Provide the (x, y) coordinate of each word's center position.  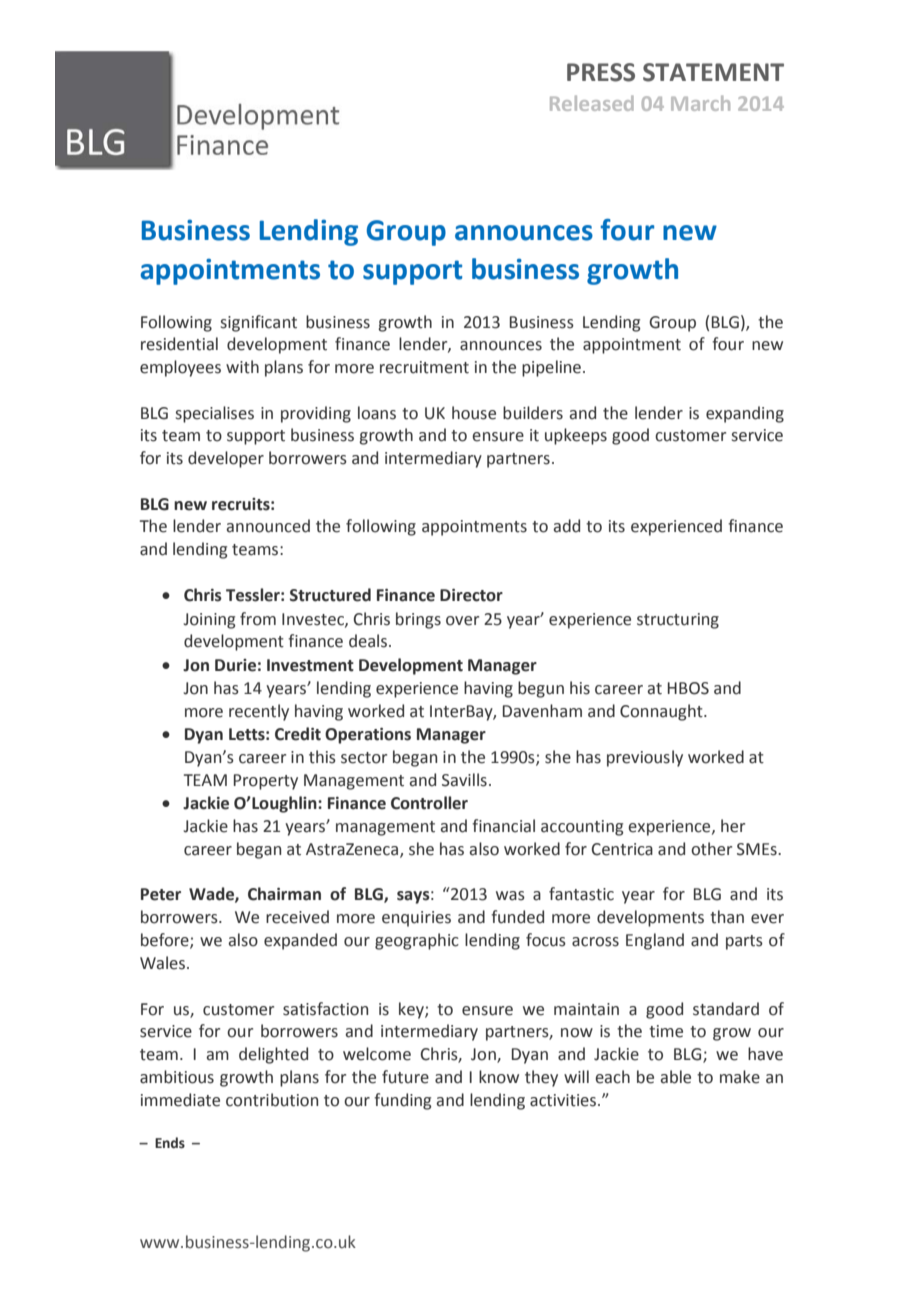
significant (259, 323)
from (258, 619)
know (499, 1077)
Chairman (284, 894)
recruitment (424, 367)
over (462, 621)
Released (592, 103)
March (700, 103)
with (242, 367)
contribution (272, 1100)
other (711, 849)
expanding (745, 414)
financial (503, 826)
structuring (678, 621)
